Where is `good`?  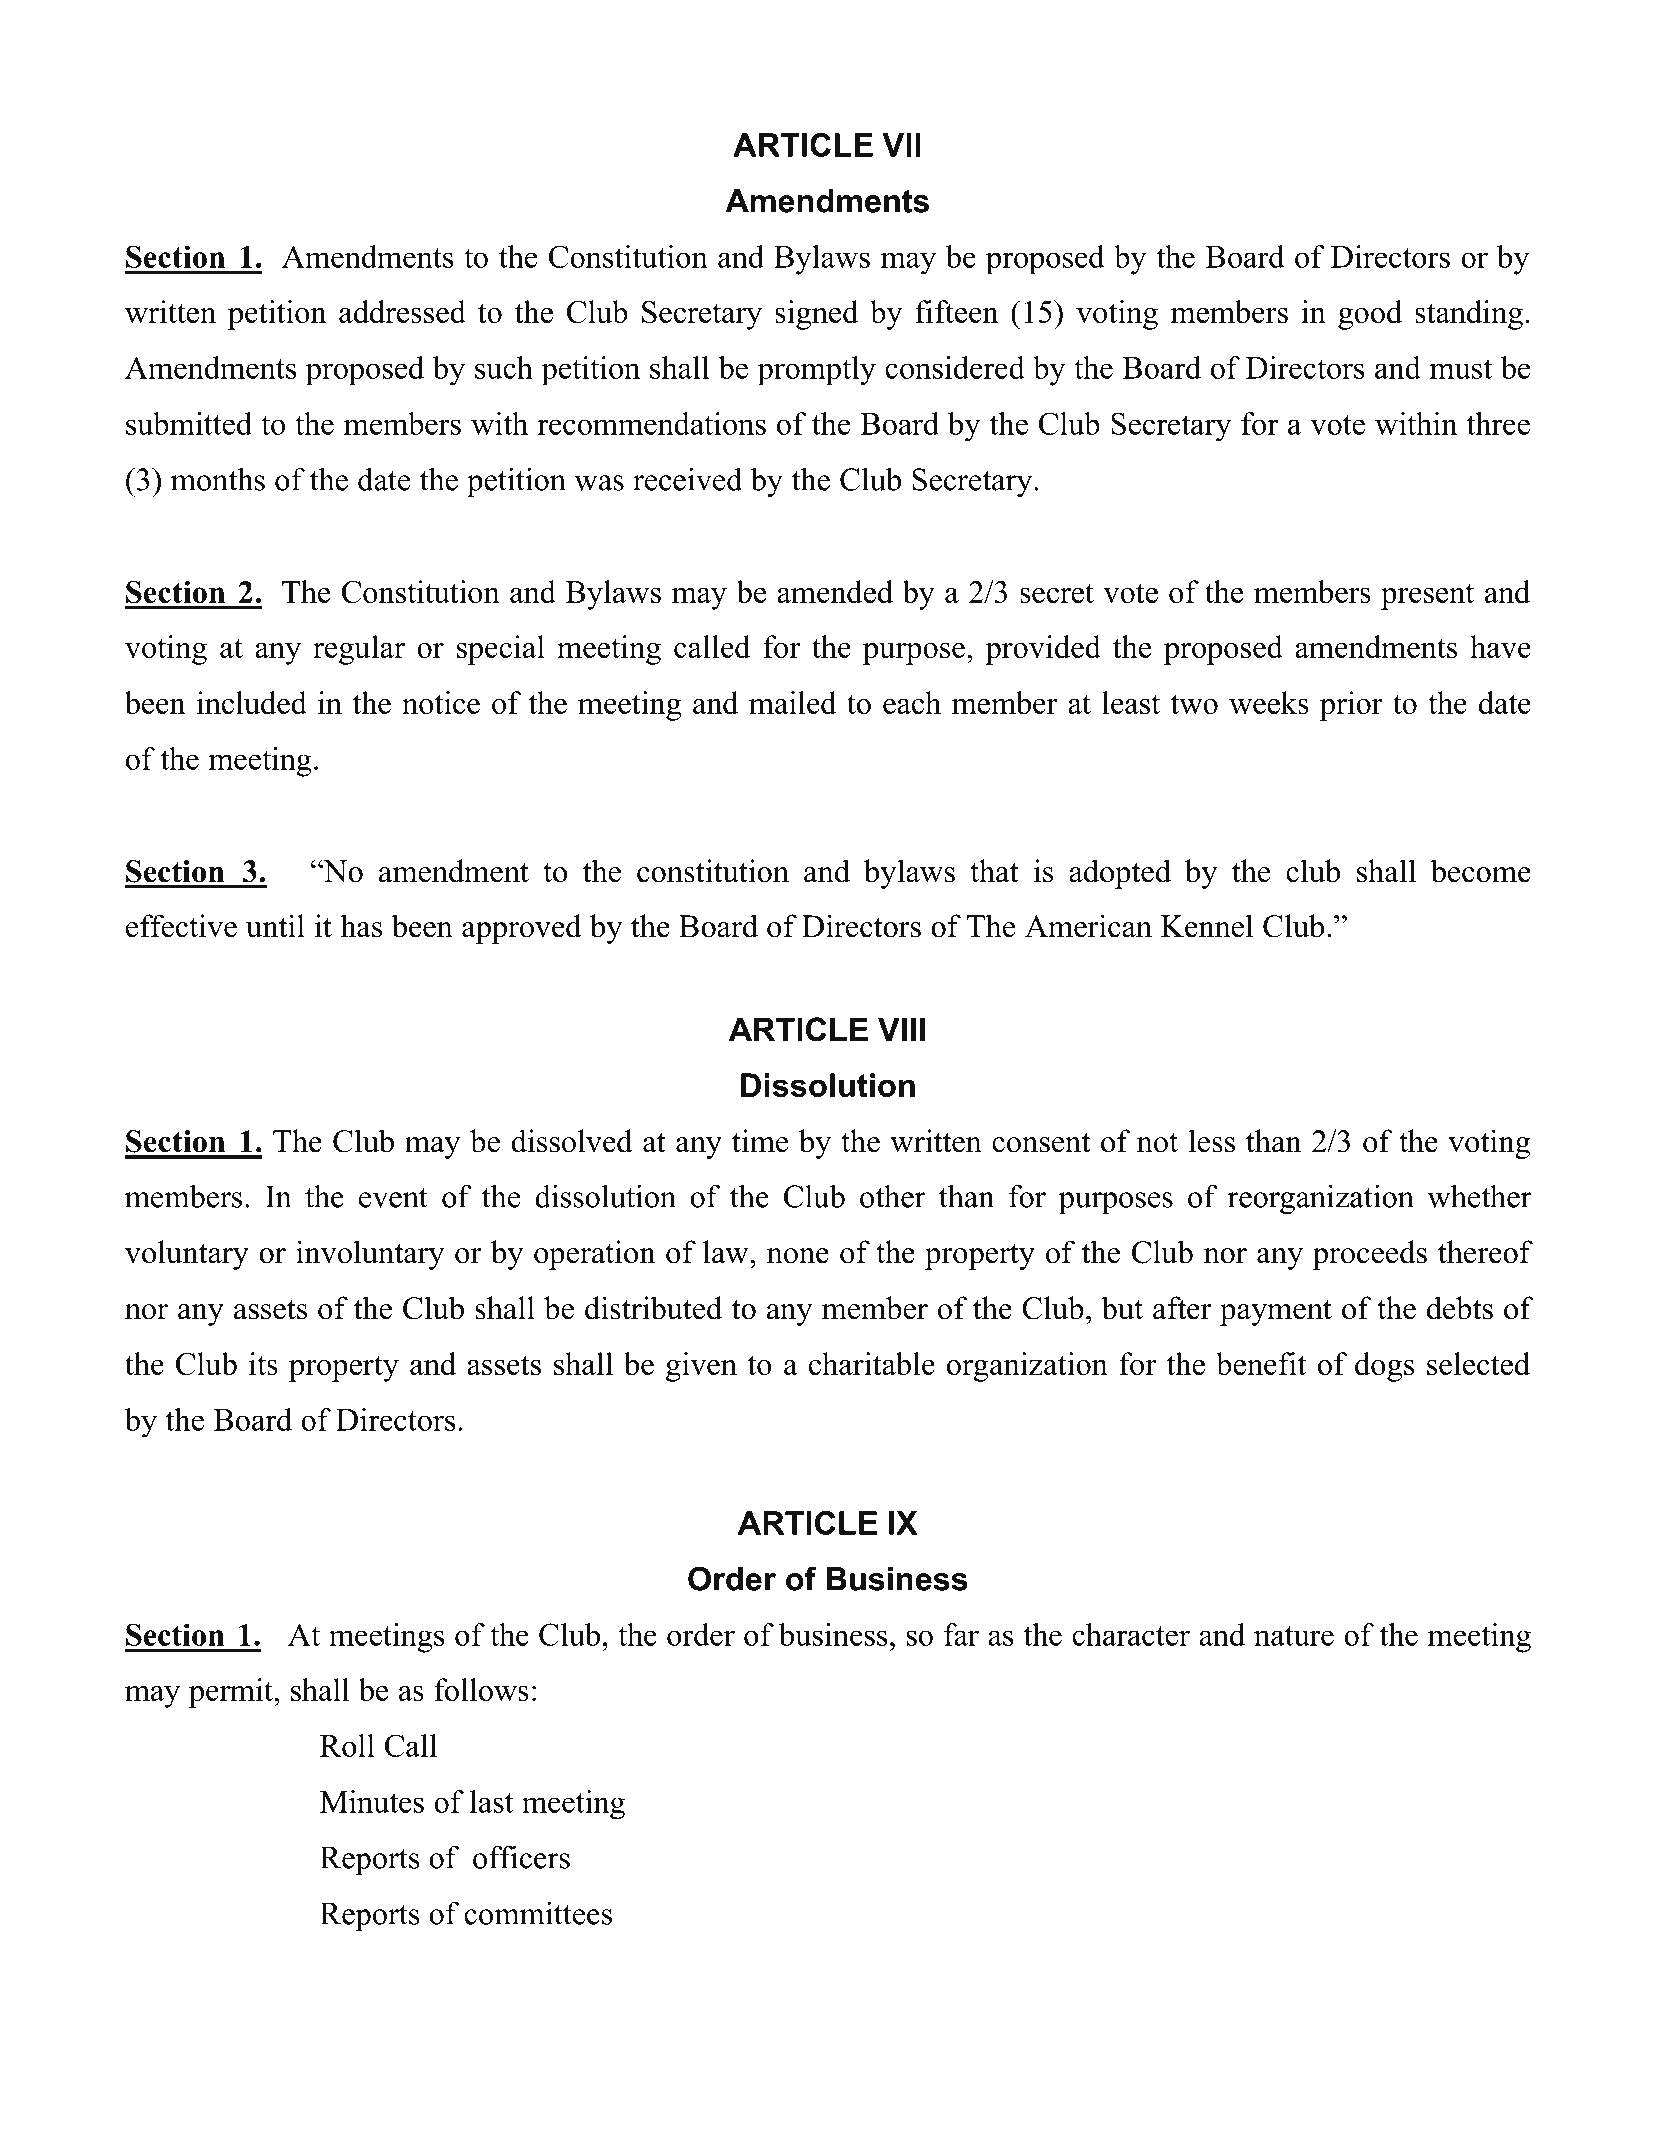 good is located at coordinates (1370, 315).
